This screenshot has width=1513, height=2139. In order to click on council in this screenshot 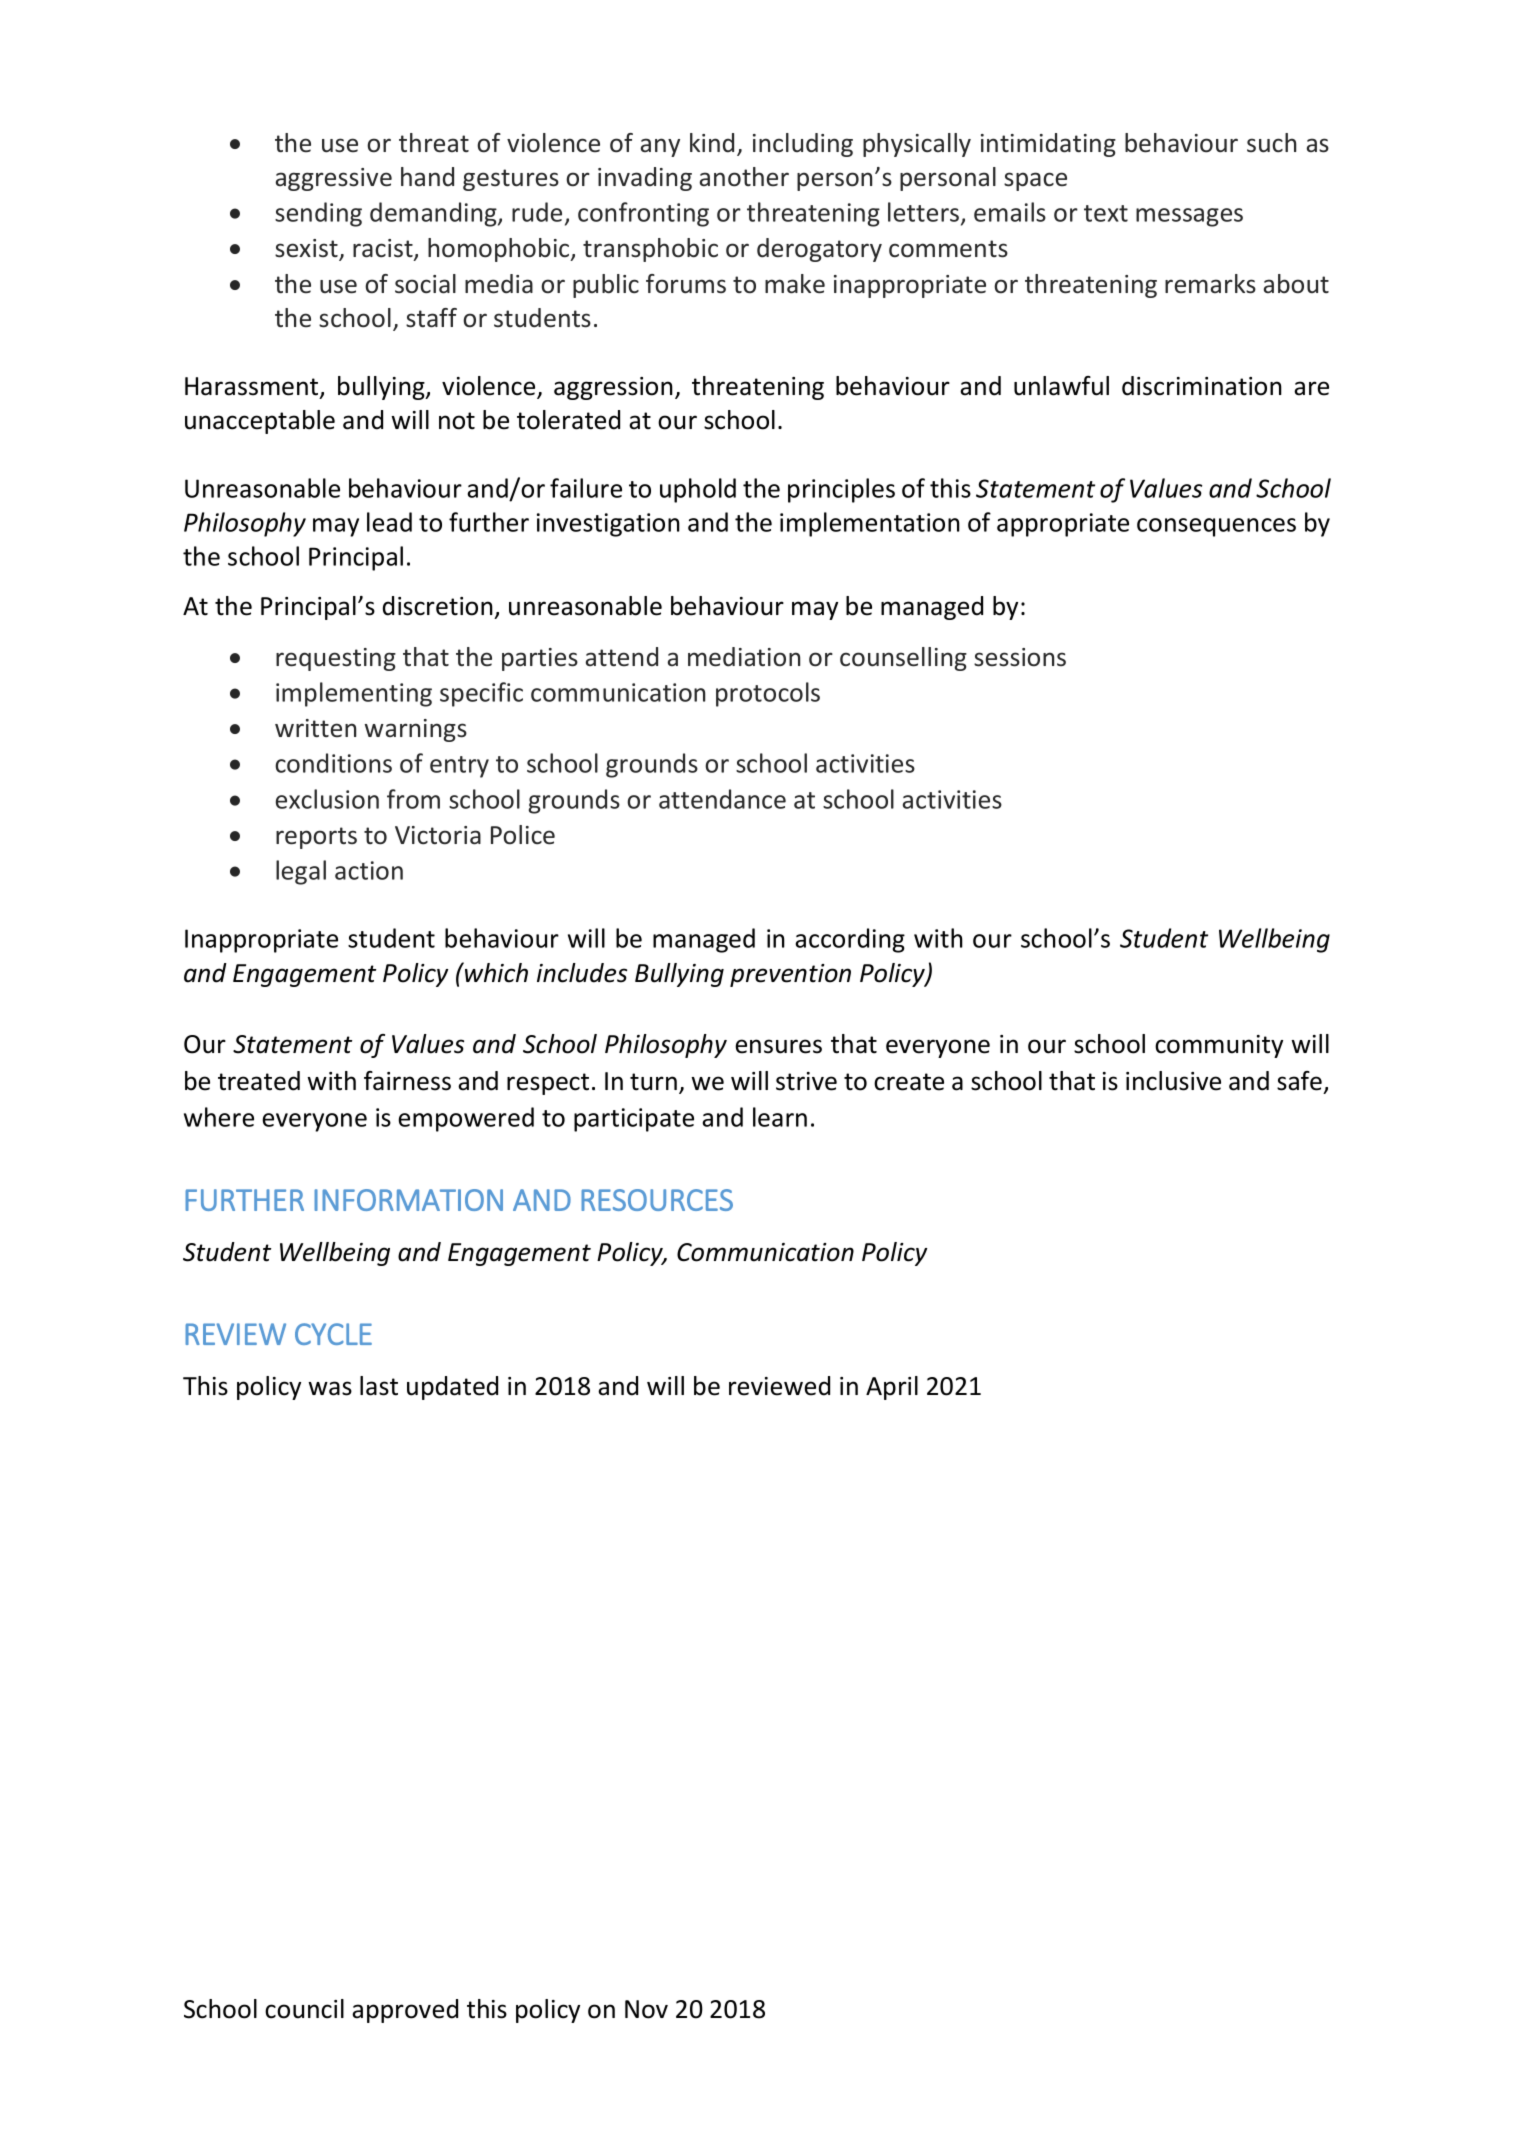, I will do `click(304, 2009)`.
